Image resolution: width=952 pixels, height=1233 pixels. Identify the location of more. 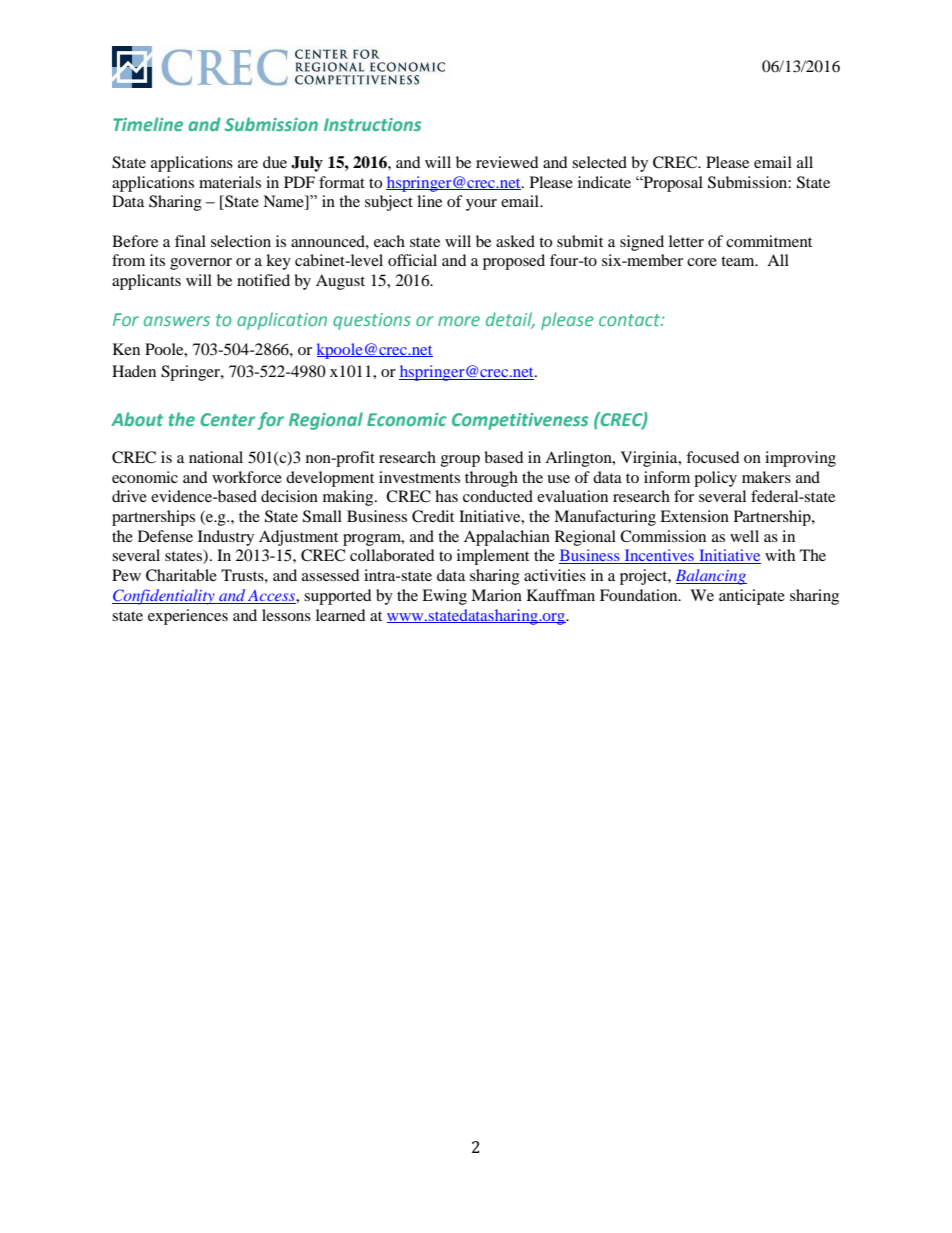
(459, 321).
